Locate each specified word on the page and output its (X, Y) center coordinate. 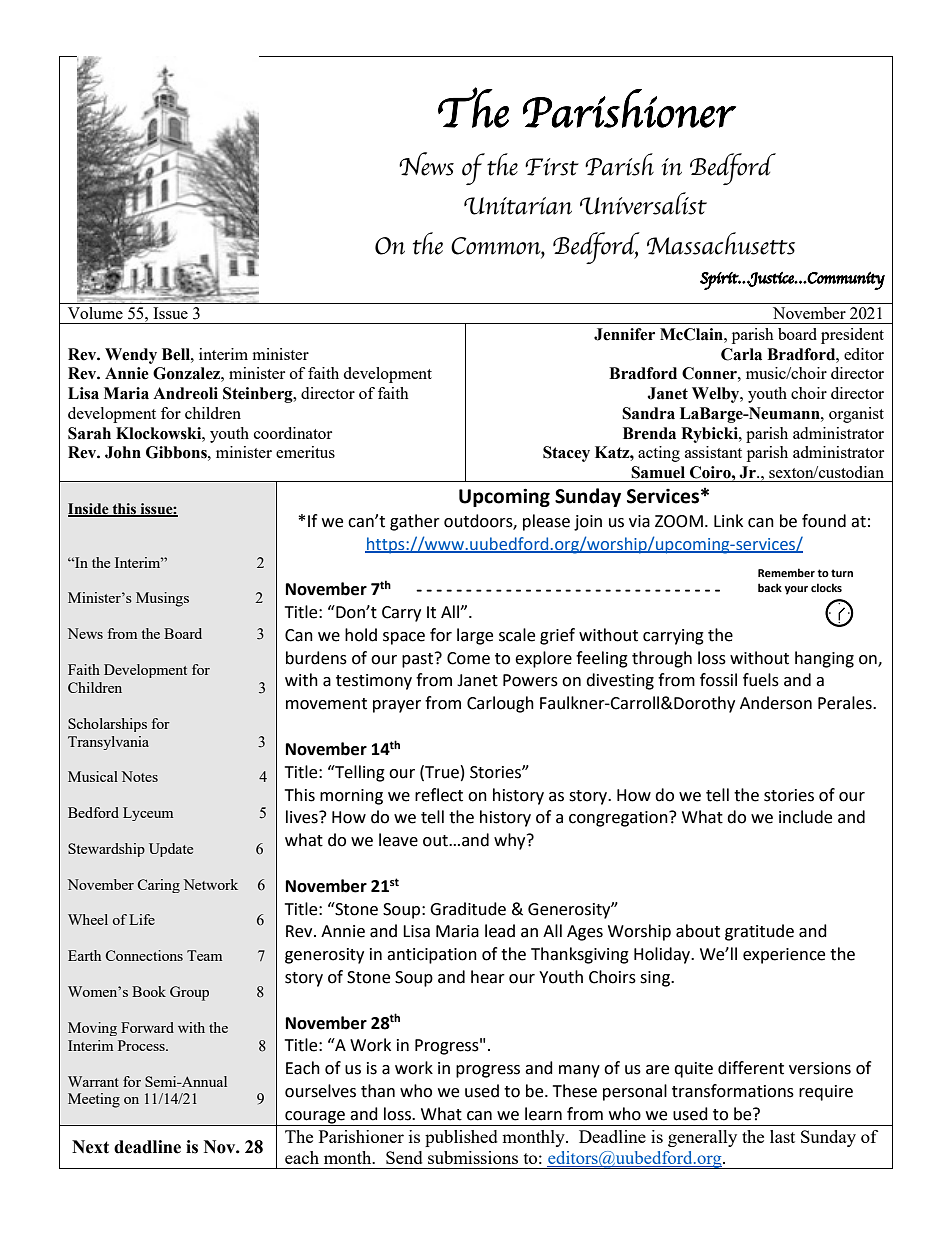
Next (90, 1147)
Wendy (131, 356)
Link (728, 520)
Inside (89, 509)
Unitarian (518, 206)
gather (415, 522)
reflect (439, 795)
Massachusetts (721, 243)
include (805, 817)
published (461, 1138)
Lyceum (148, 814)
